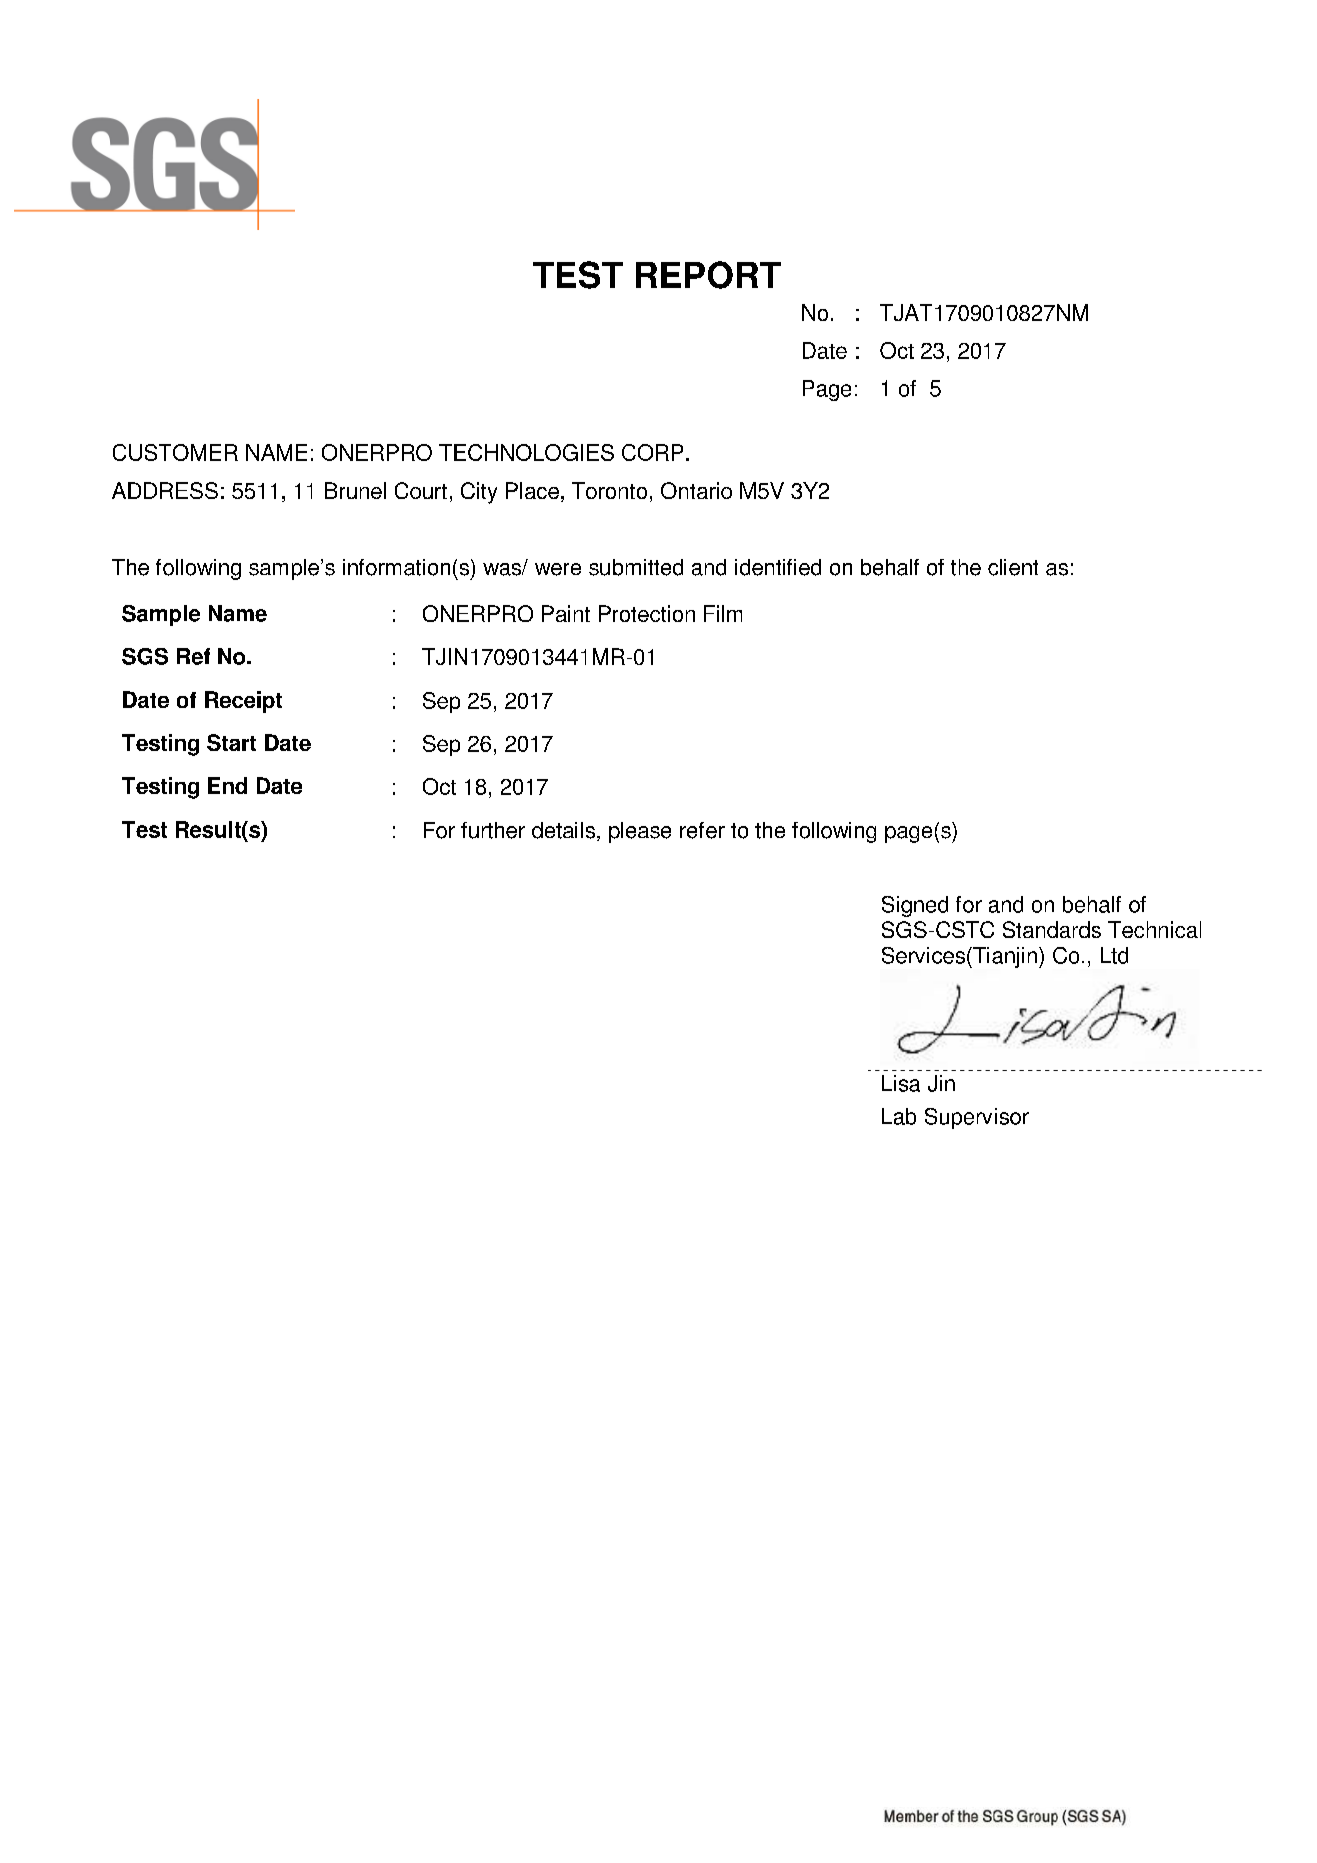 This screenshot has height=1863, width=1317. Describe the element at coordinates (493, 830) in the screenshot. I see `further` at that location.
